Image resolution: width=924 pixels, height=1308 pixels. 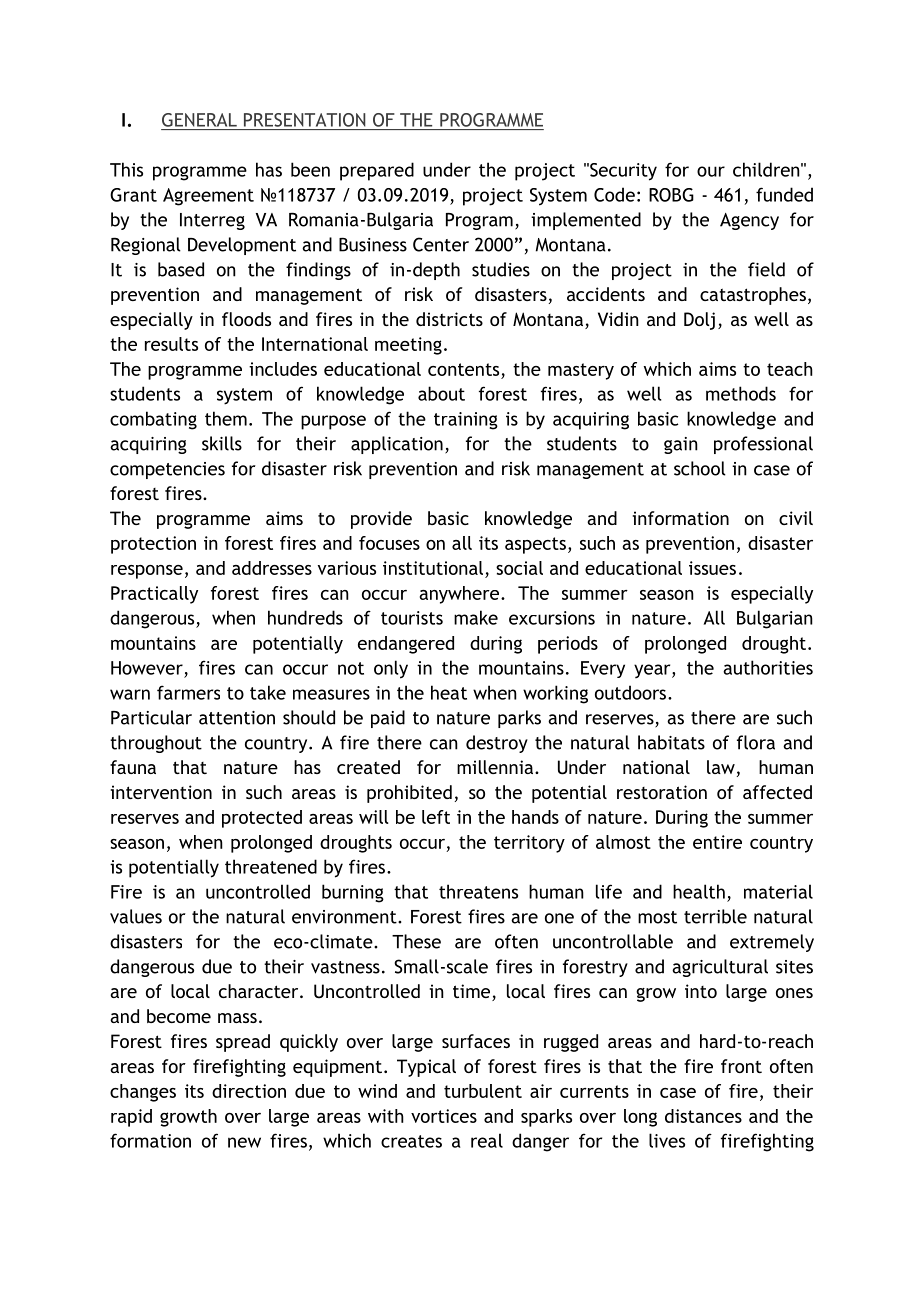 I want to click on threatens, so click(x=478, y=891).
